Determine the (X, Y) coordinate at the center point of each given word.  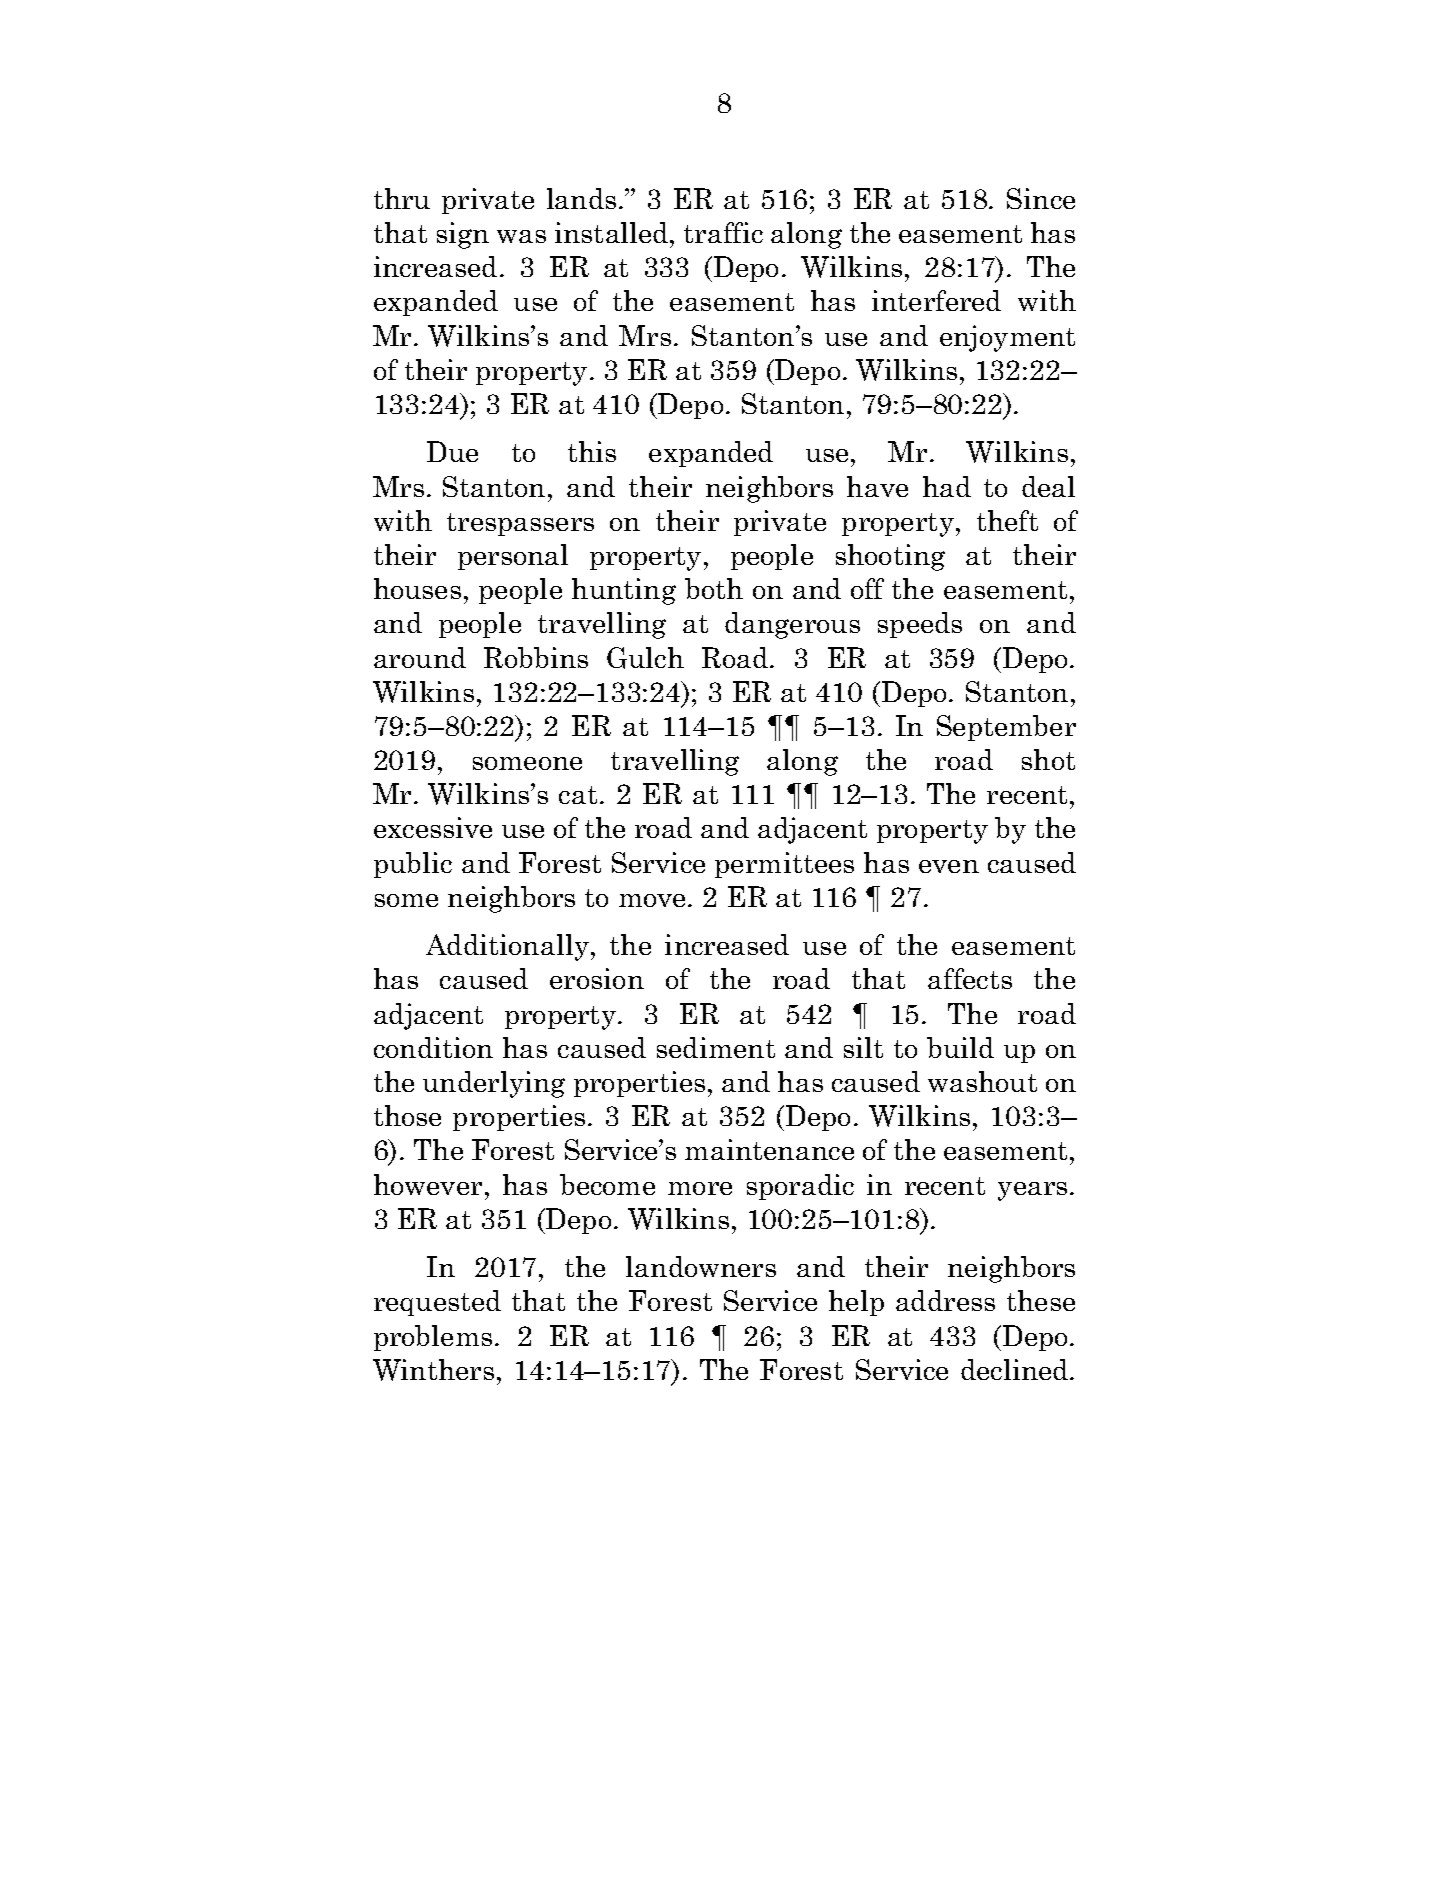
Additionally (507, 947)
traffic (723, 232)
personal (513, 557)
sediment (716, 1047)
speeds (920, 625)
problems (433, 1338)
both (714, 588)
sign (463, 235)
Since (1041, 198)
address (945, 1300)
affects (970, 978)
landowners (701, 1266)
